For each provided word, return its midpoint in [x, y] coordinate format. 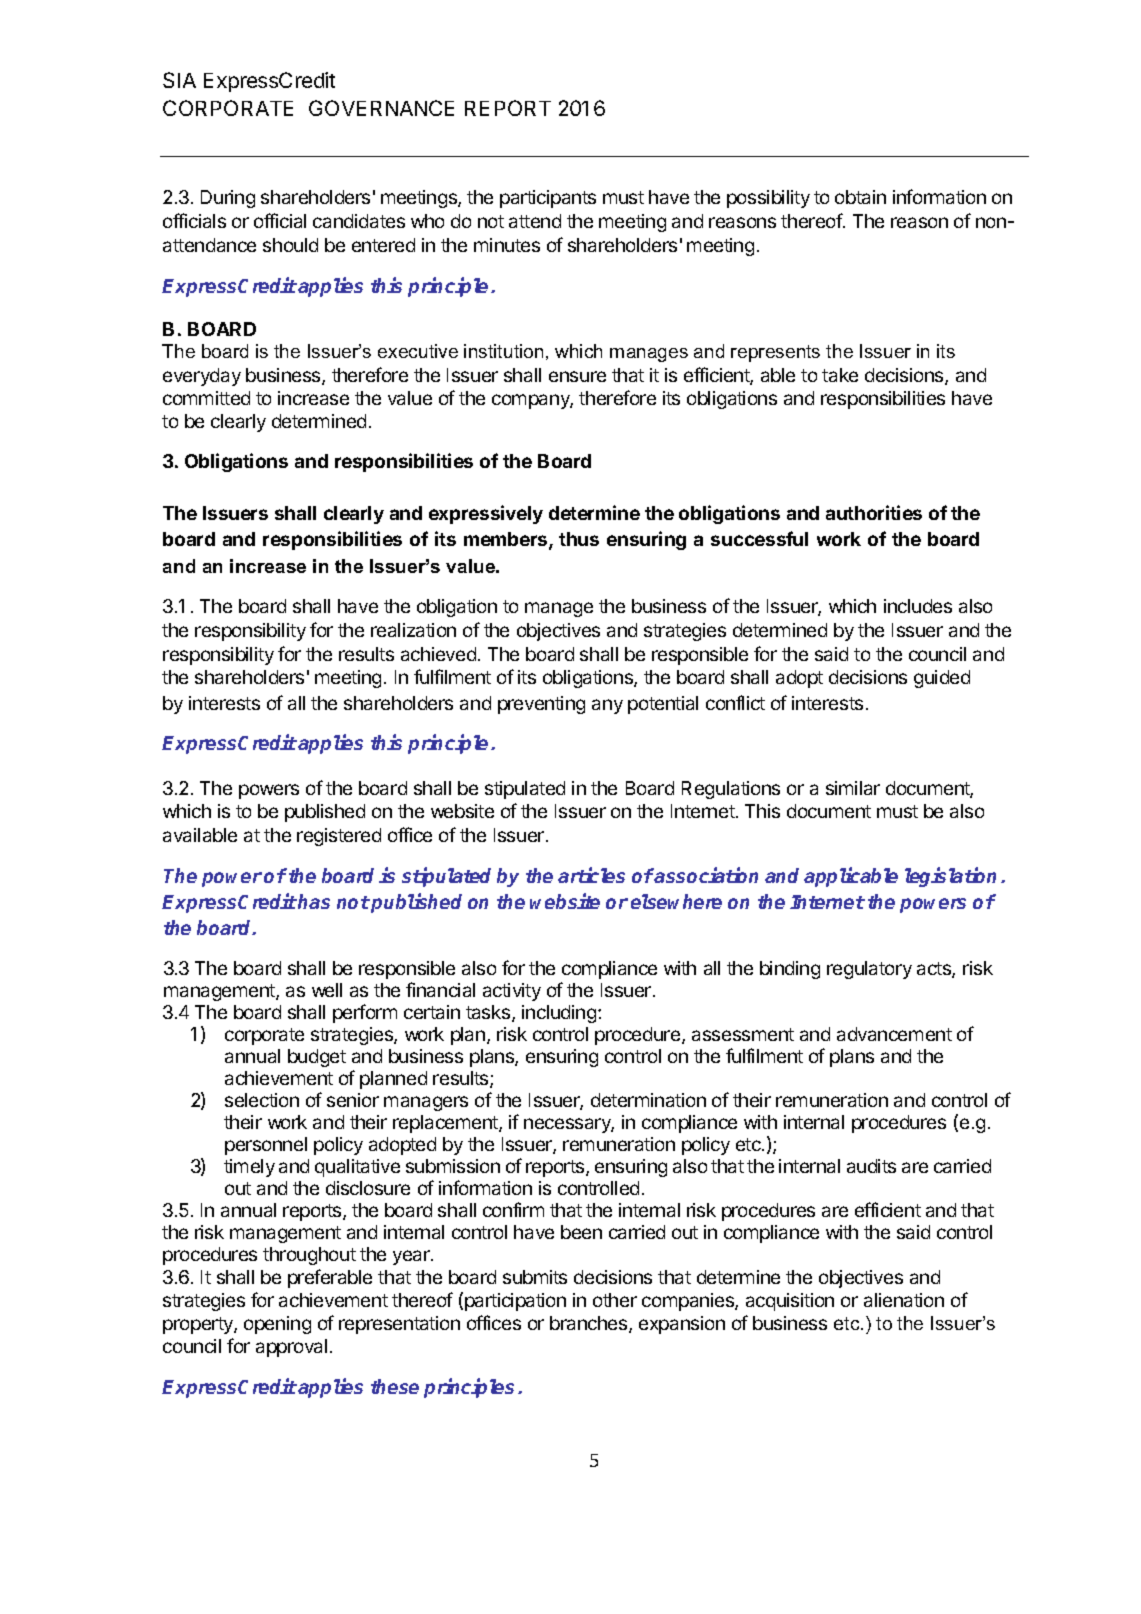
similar [853, 788]
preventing [541, 705]
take [840, 375]
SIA [179, 80]
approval [291, 1348]
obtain [860, 197]
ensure [577, 376]
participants [548, 199]
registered [339, 837]
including [559, 1014]
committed [206, 398]
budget [317, 1058]
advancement [894, 1034]
